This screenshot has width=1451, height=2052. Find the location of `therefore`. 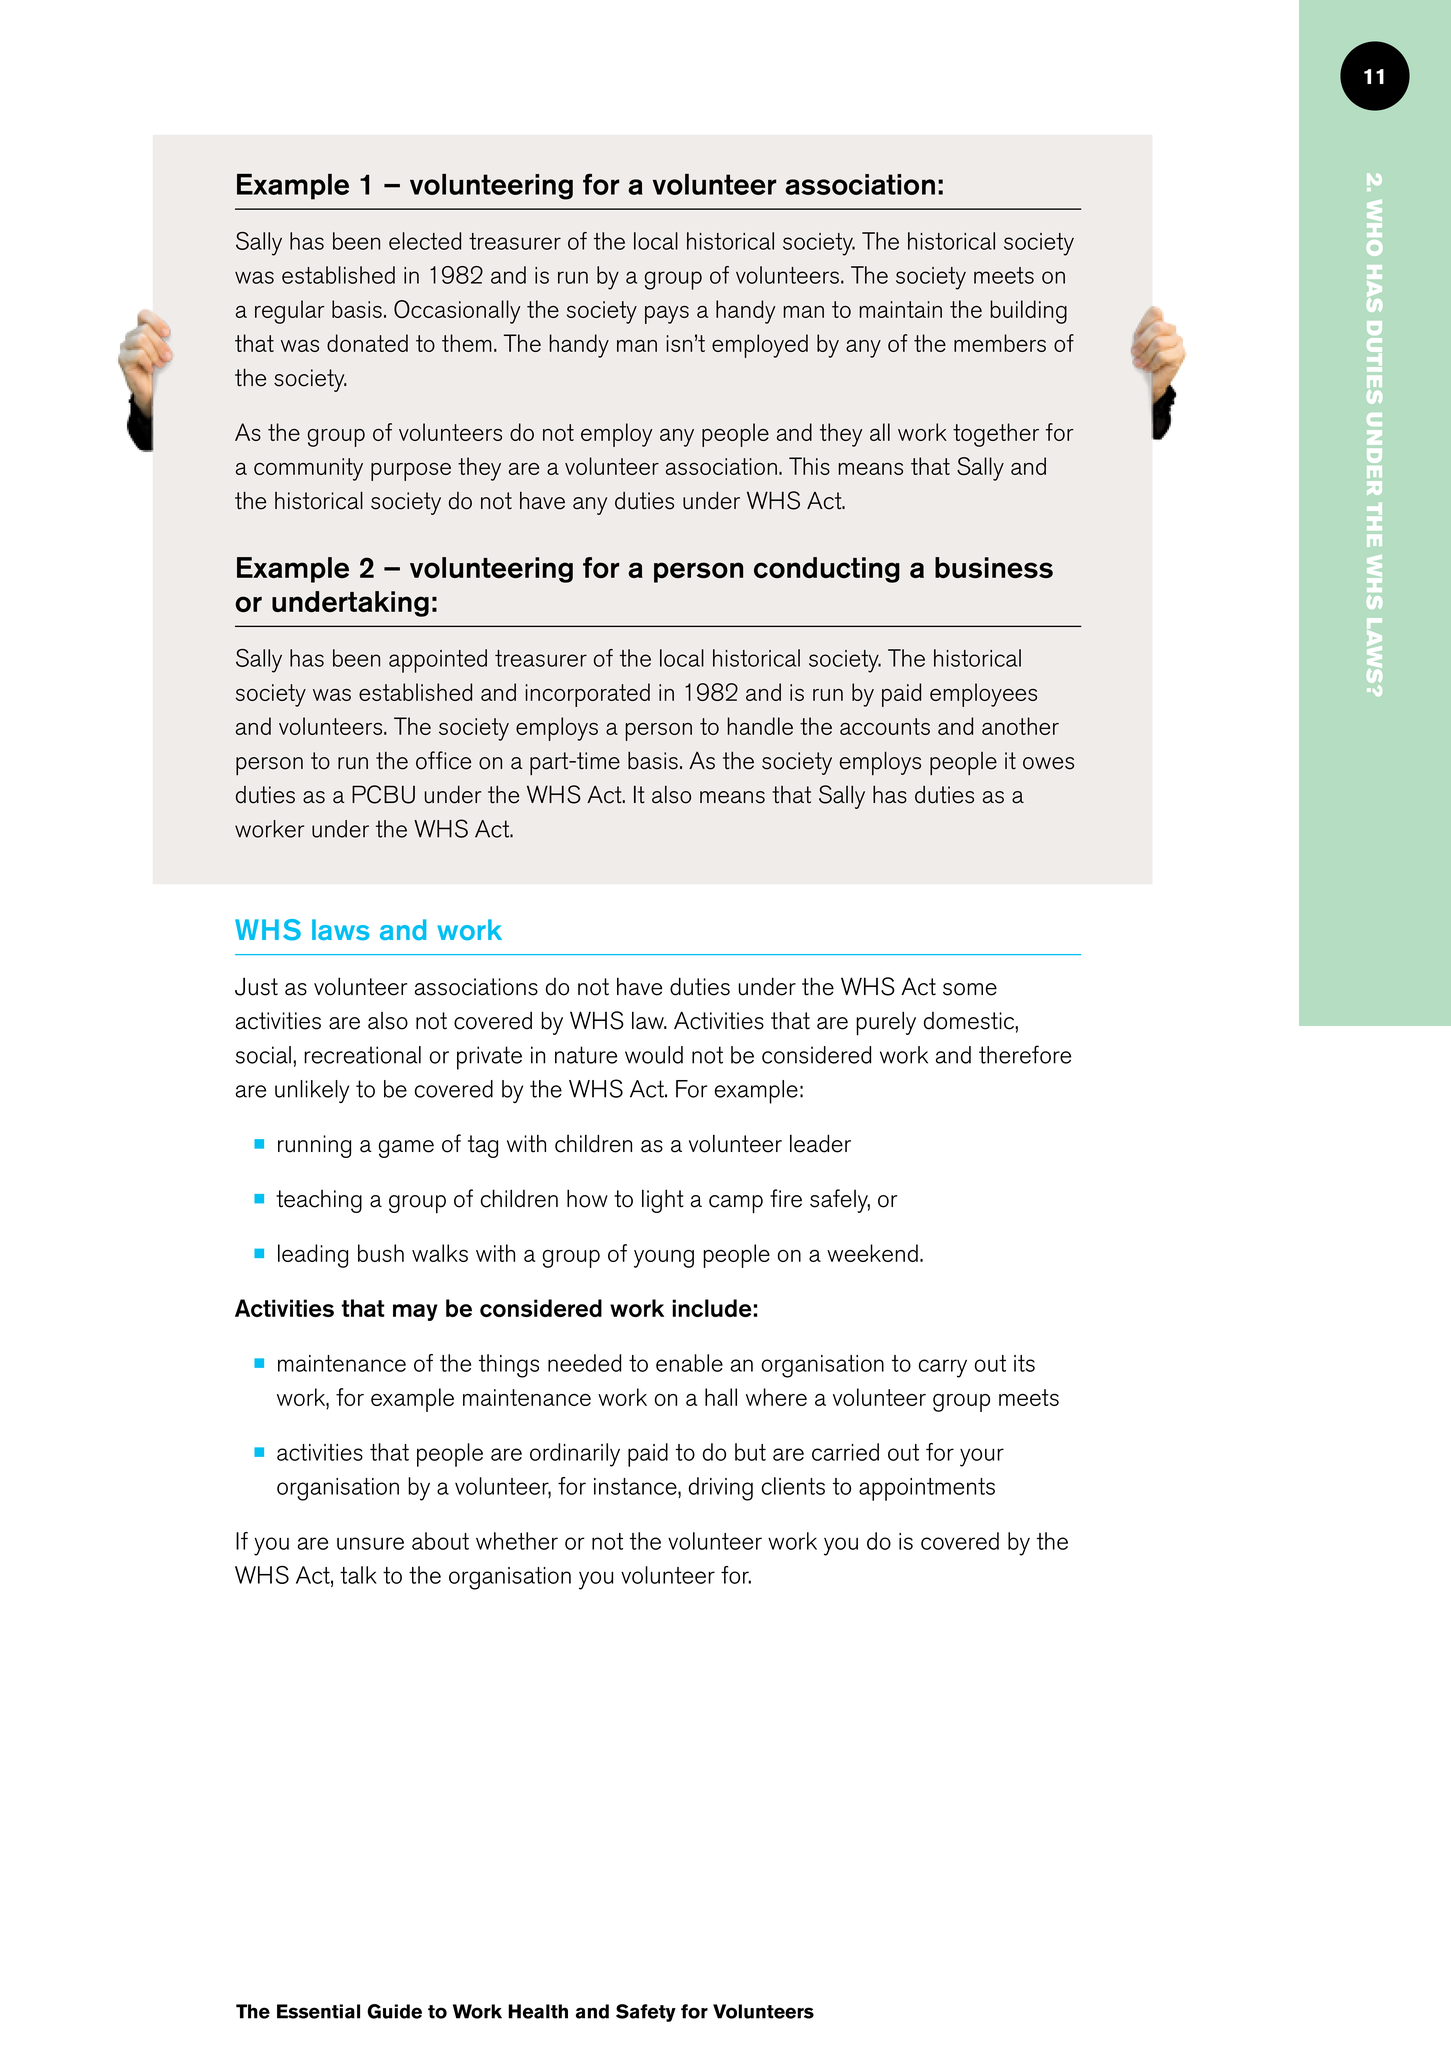

therefore is located at coordinates (1025, 1054).
